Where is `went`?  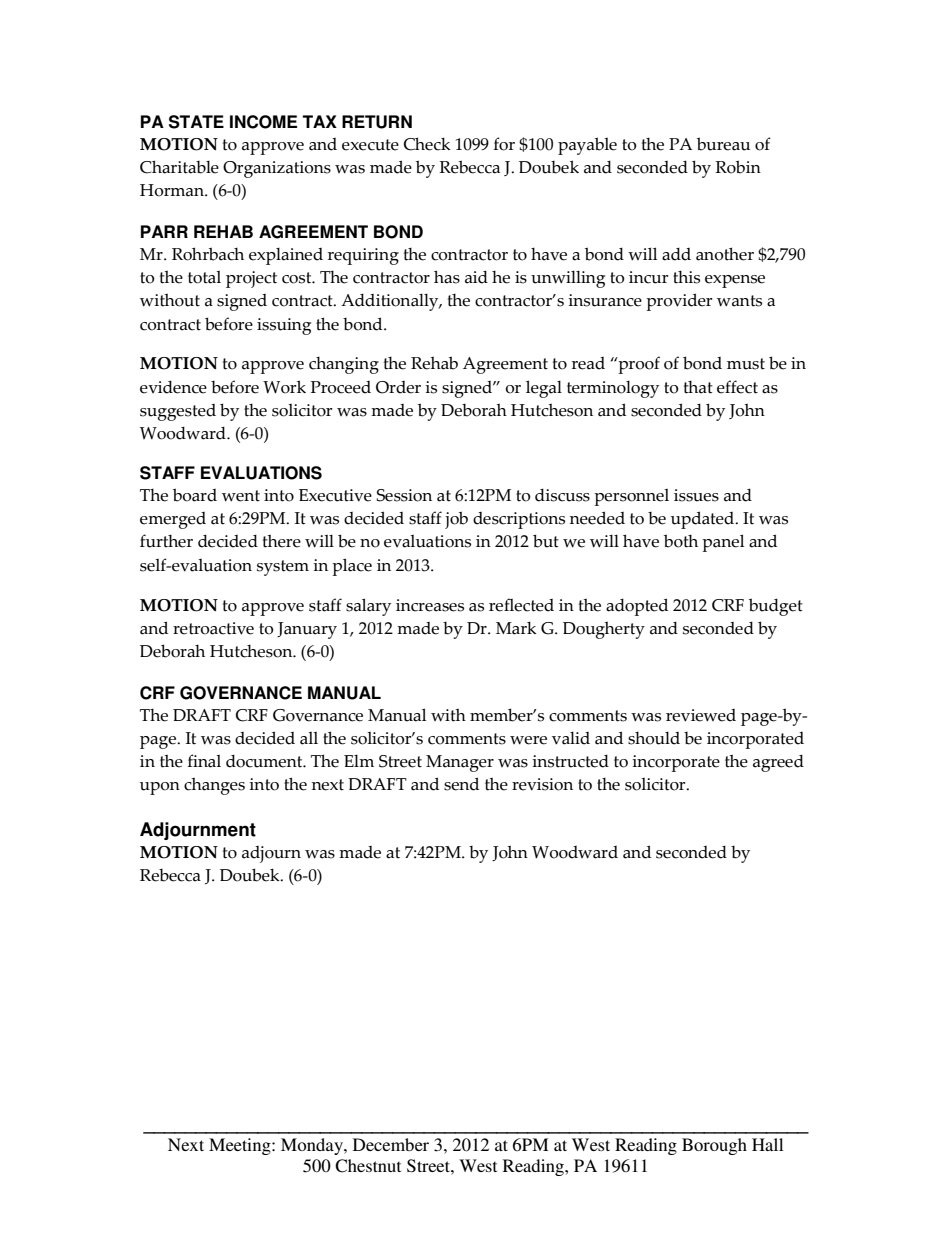 went is located at coordinates (241, 496).
